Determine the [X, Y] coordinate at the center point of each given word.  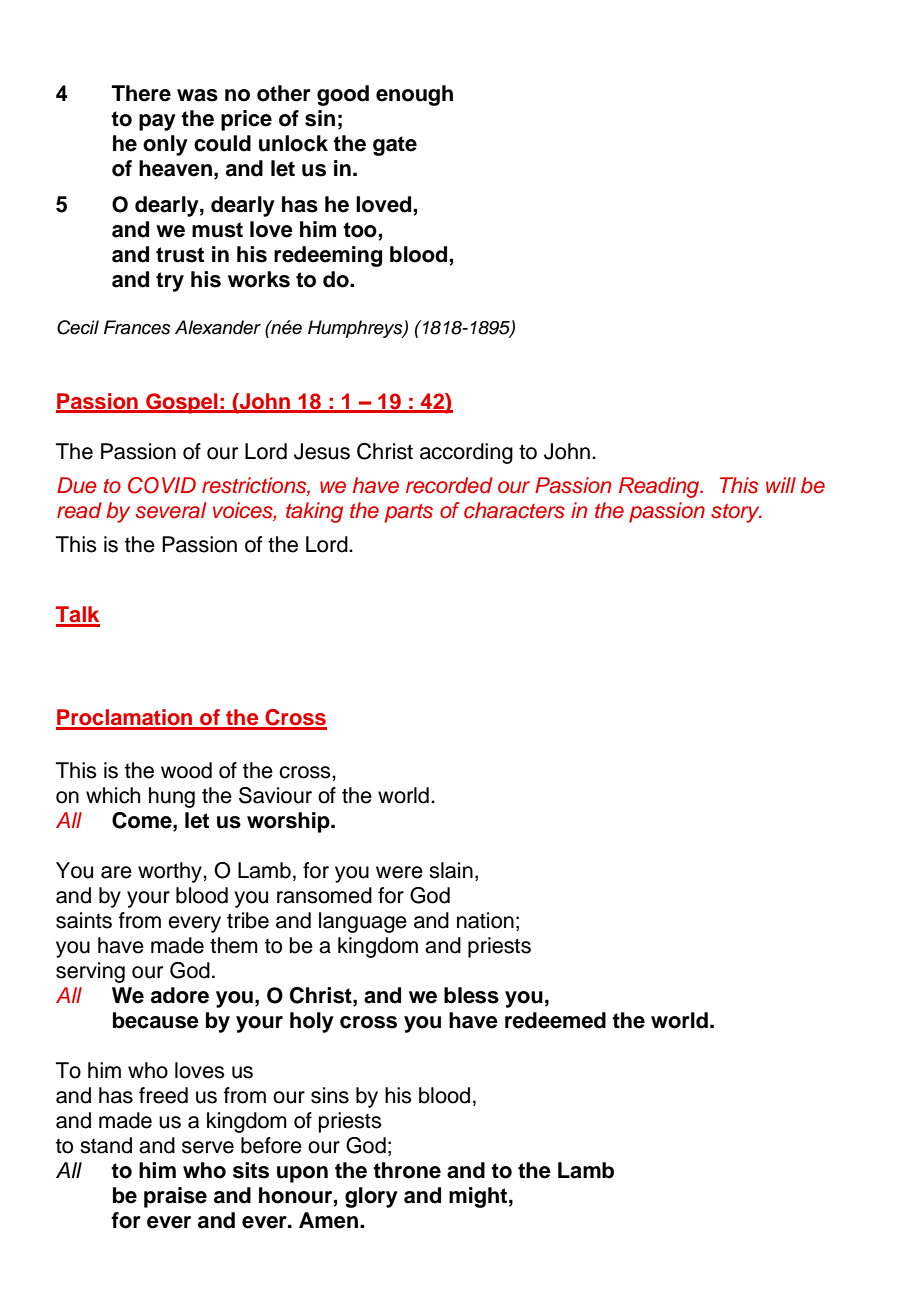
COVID [162, 485]
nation [485, 920]
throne [407, 1170]
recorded [449, 485]
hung [172, 797]
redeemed [555, 1020]
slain [451, 870]
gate [395, 146]
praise [175, 1197]
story [736, 513]
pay [157, 122]
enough [414, 95]
